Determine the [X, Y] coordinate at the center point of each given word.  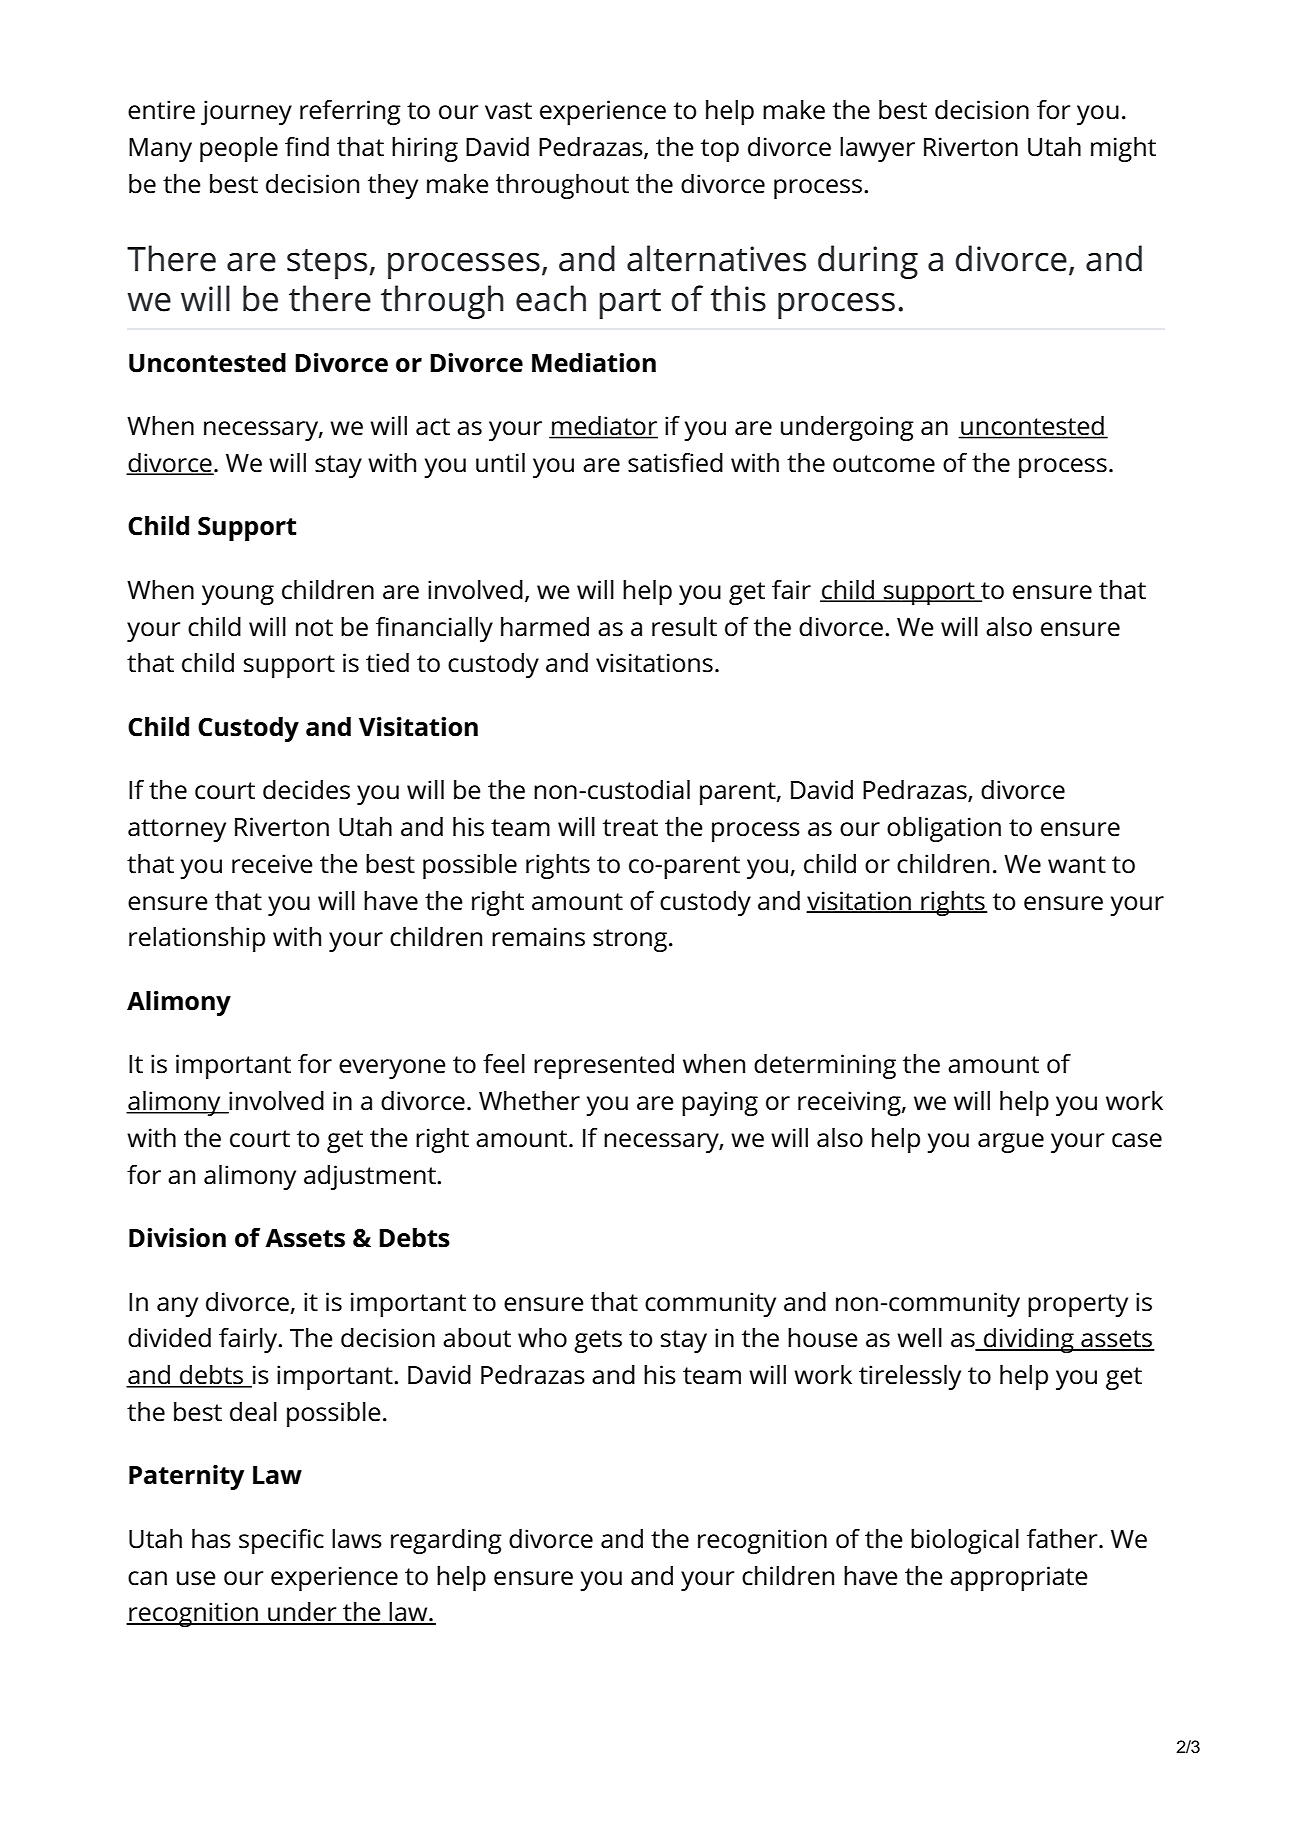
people [239, 149]
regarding [446, 1541]
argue [1011, 1143]
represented [604, 1066]
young [238, 595]
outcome [884, 464]
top [720, 150]
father [1063, 1539]
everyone [392, 1069]
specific [281, 1541]
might [1123, 149]
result [684, 627]
